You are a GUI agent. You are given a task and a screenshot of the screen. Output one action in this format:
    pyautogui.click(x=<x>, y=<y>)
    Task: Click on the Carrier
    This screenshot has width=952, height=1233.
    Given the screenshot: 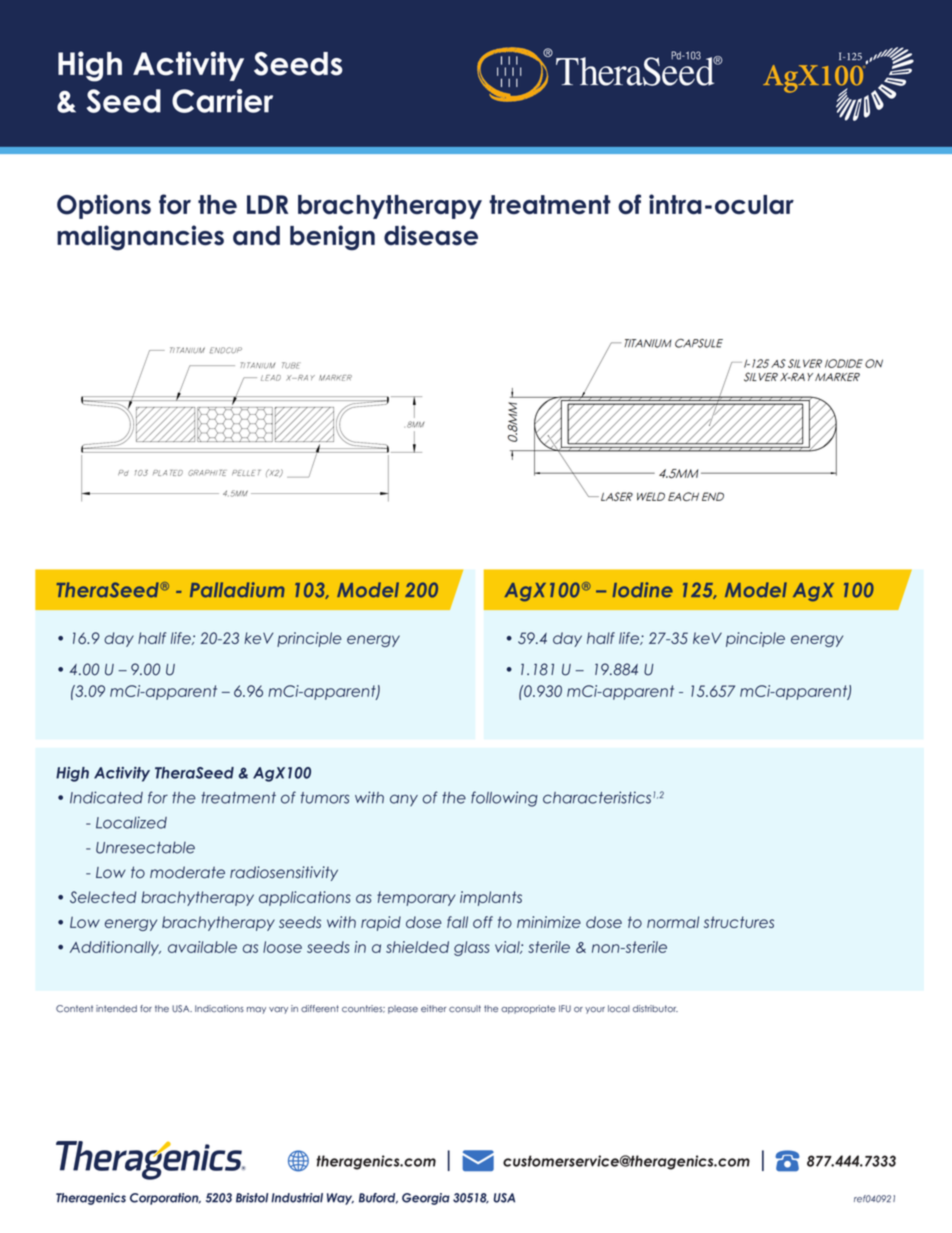 What is the action you would take?
    pyautogui.click(x=222, y=101)
